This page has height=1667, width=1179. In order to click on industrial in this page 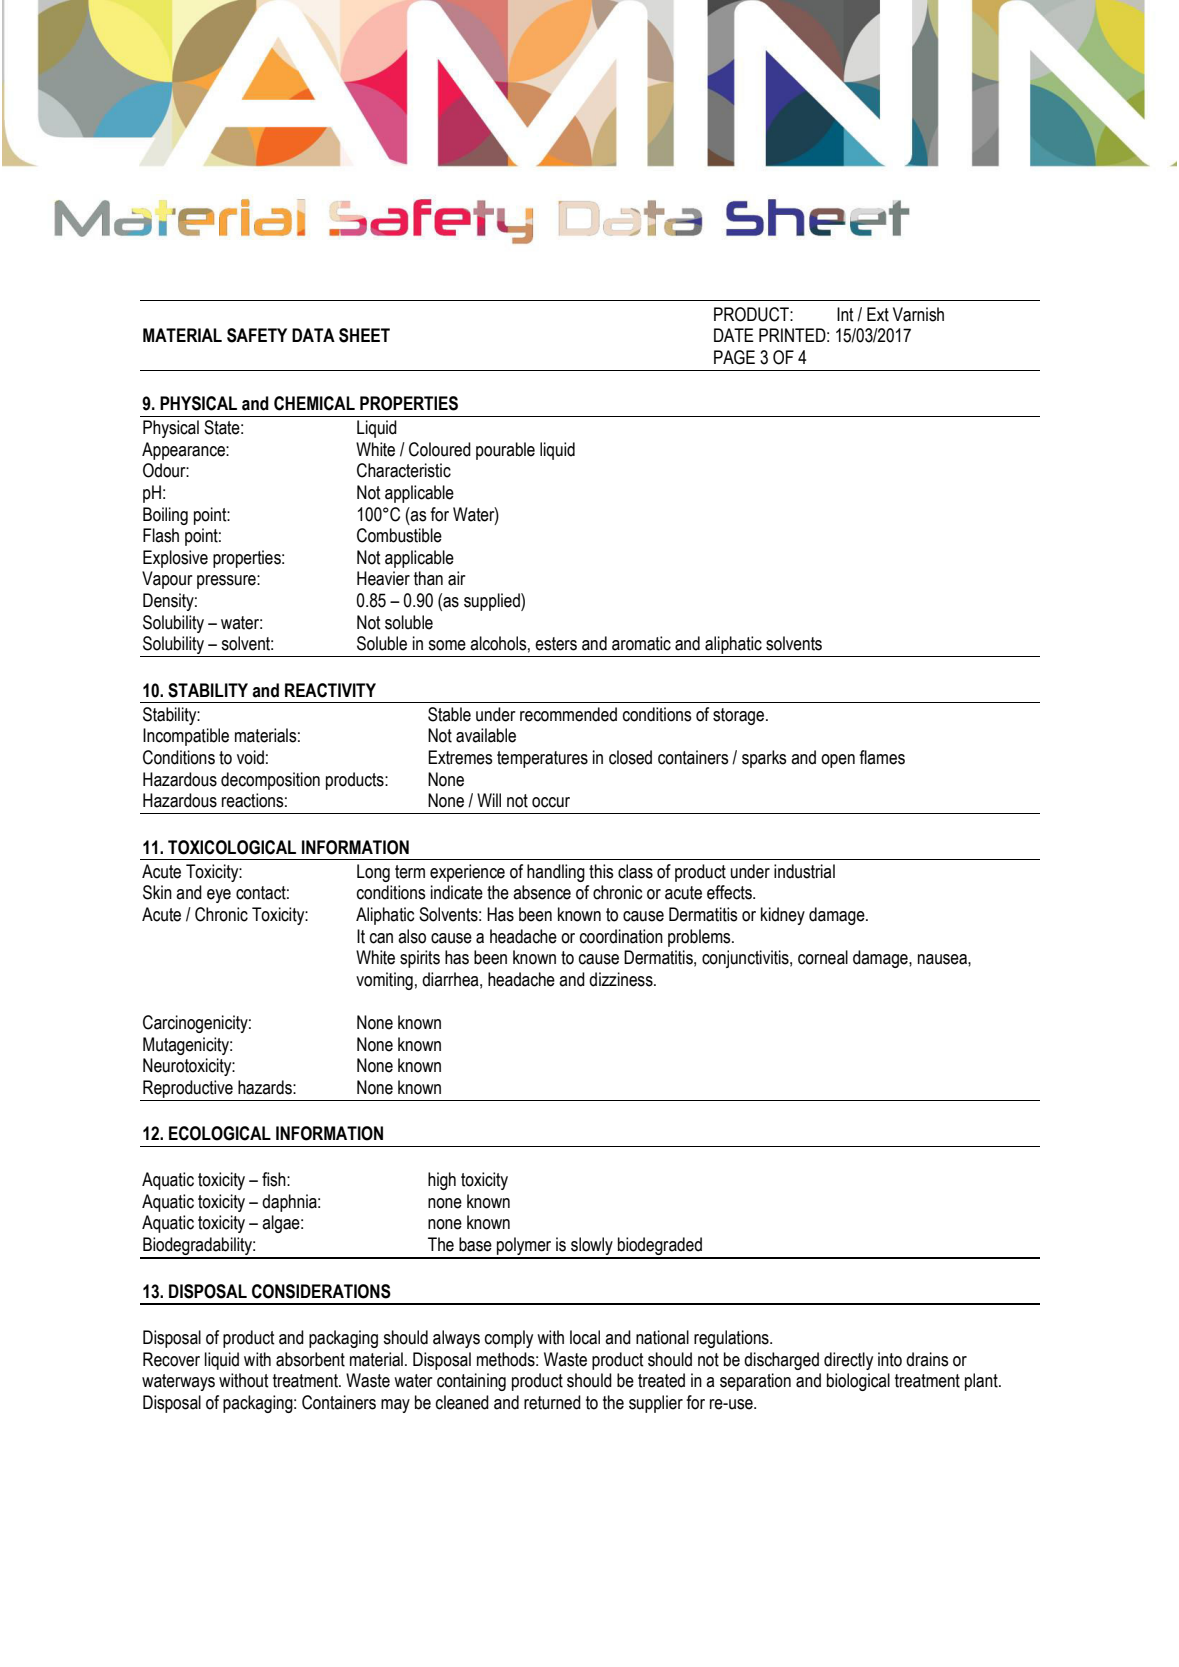, I will do `click(804, 871)`.
